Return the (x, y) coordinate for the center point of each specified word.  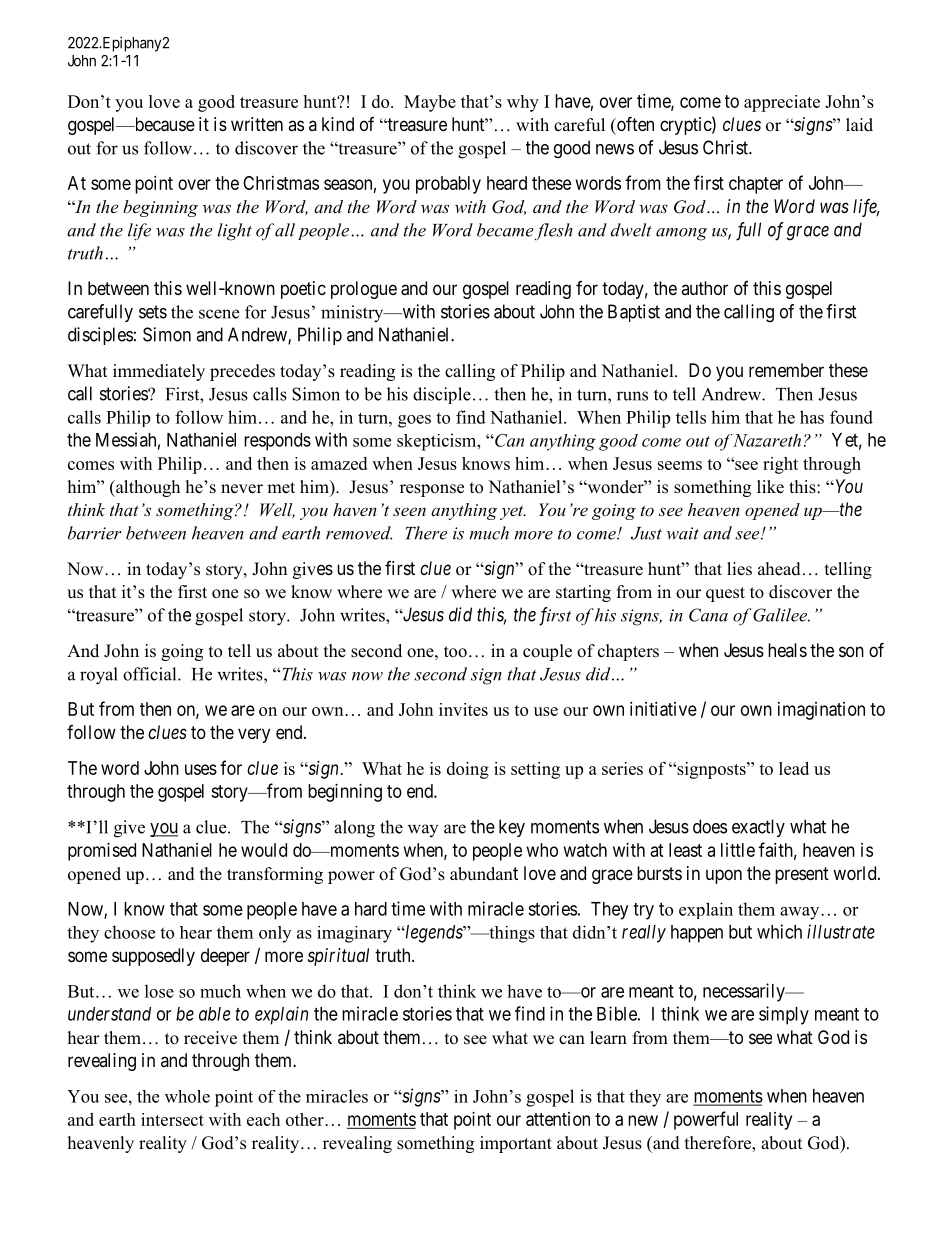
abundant (484, 874)
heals (787, 650)
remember (786, 370)
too (455, 652)
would (264, 850)
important (516, 1144)
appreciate (782, 103)
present (802, 875)
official (151, 674)
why (523, 103)
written (257, 124)
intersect (172, 1119)
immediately (159, 372)
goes (414, 421)
